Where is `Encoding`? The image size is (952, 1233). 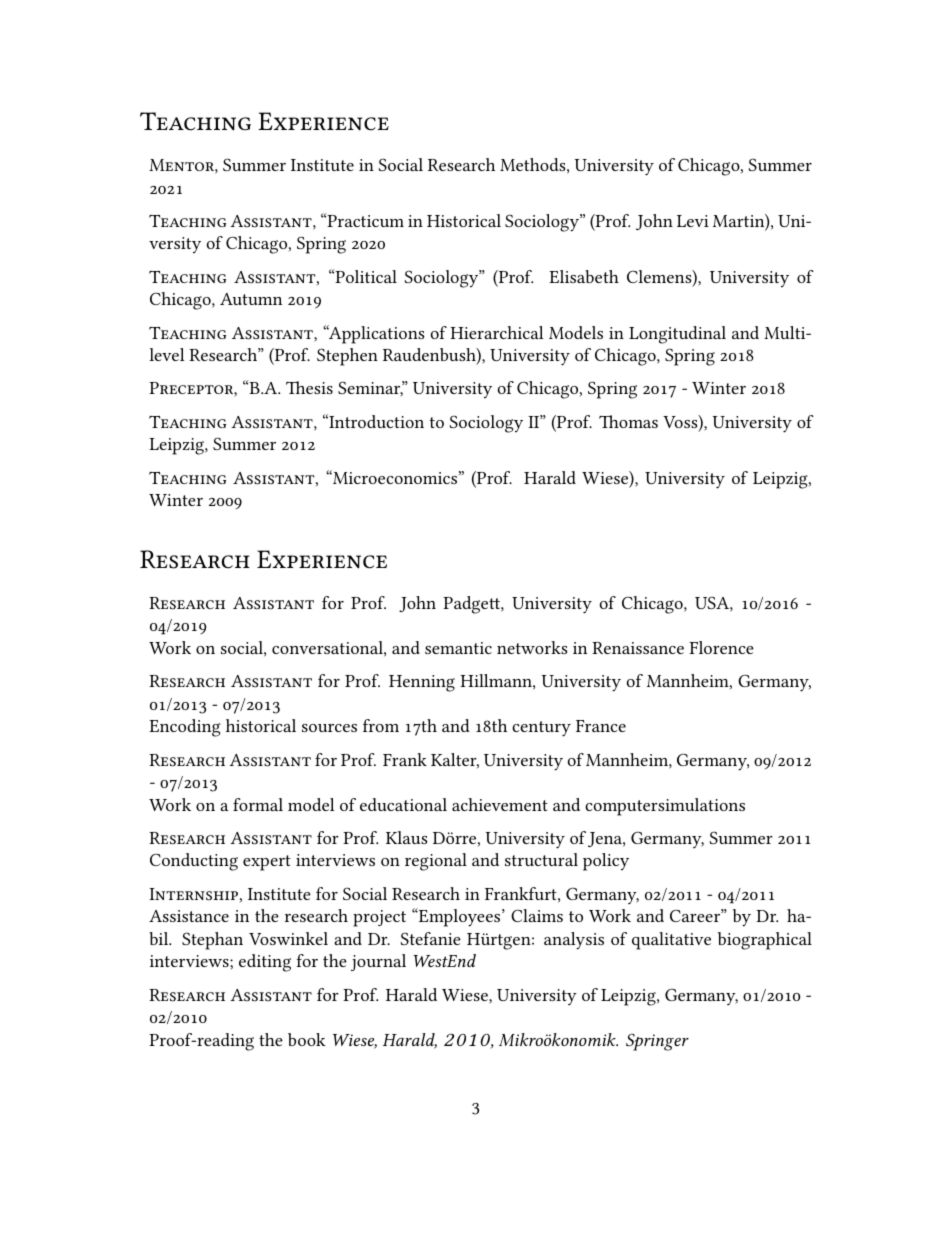 Encoding is located at coordinates (185, 728).
